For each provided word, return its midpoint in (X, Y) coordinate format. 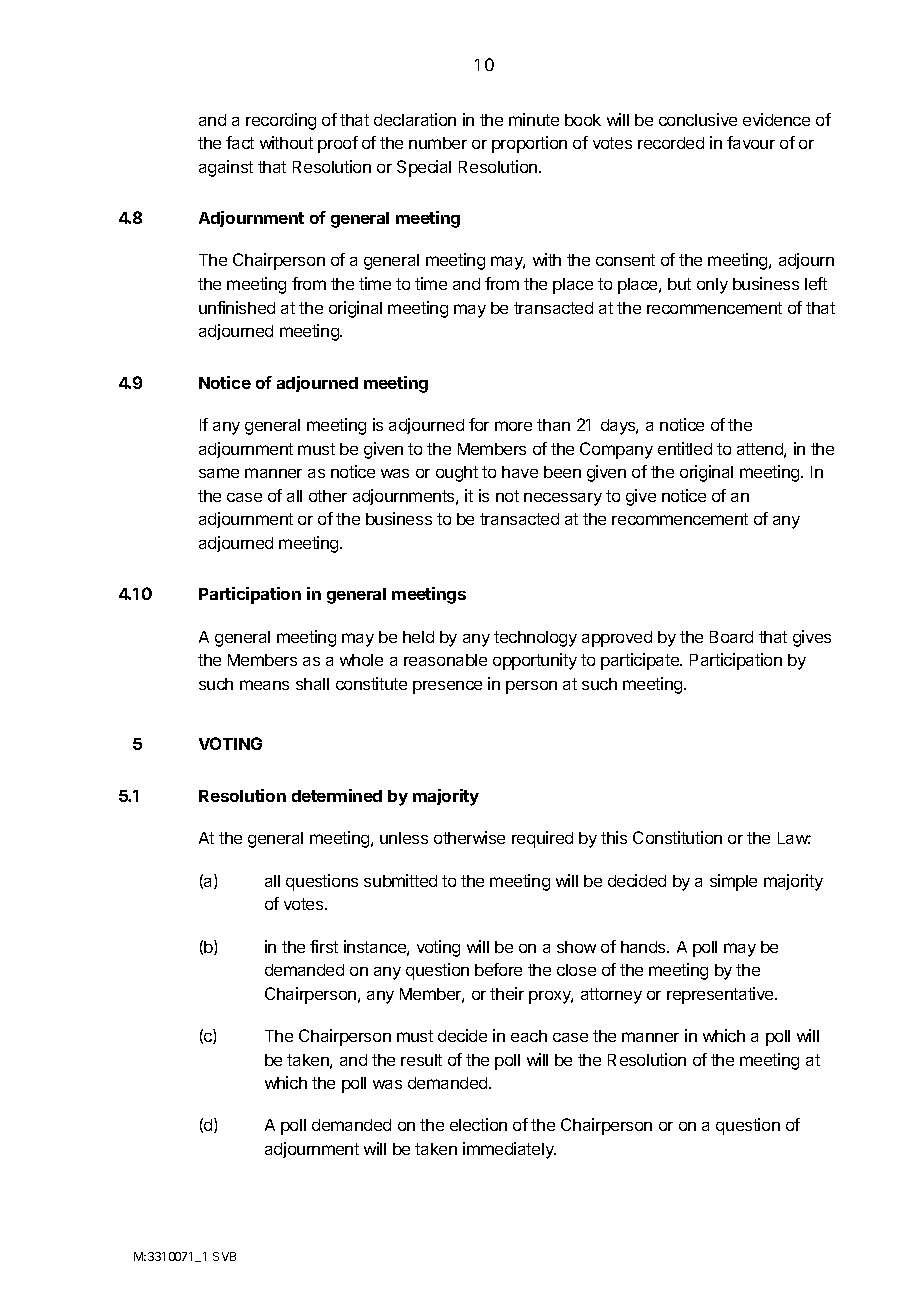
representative (721, 995)
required (542, 839)
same (219, 473)
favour (751, 142)
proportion (529, 144)
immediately (509, 1150)
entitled (685, 448)
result (421, 1060)
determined (337, 795)
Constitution (677, 837)
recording (281, 121)
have (520, 472)
